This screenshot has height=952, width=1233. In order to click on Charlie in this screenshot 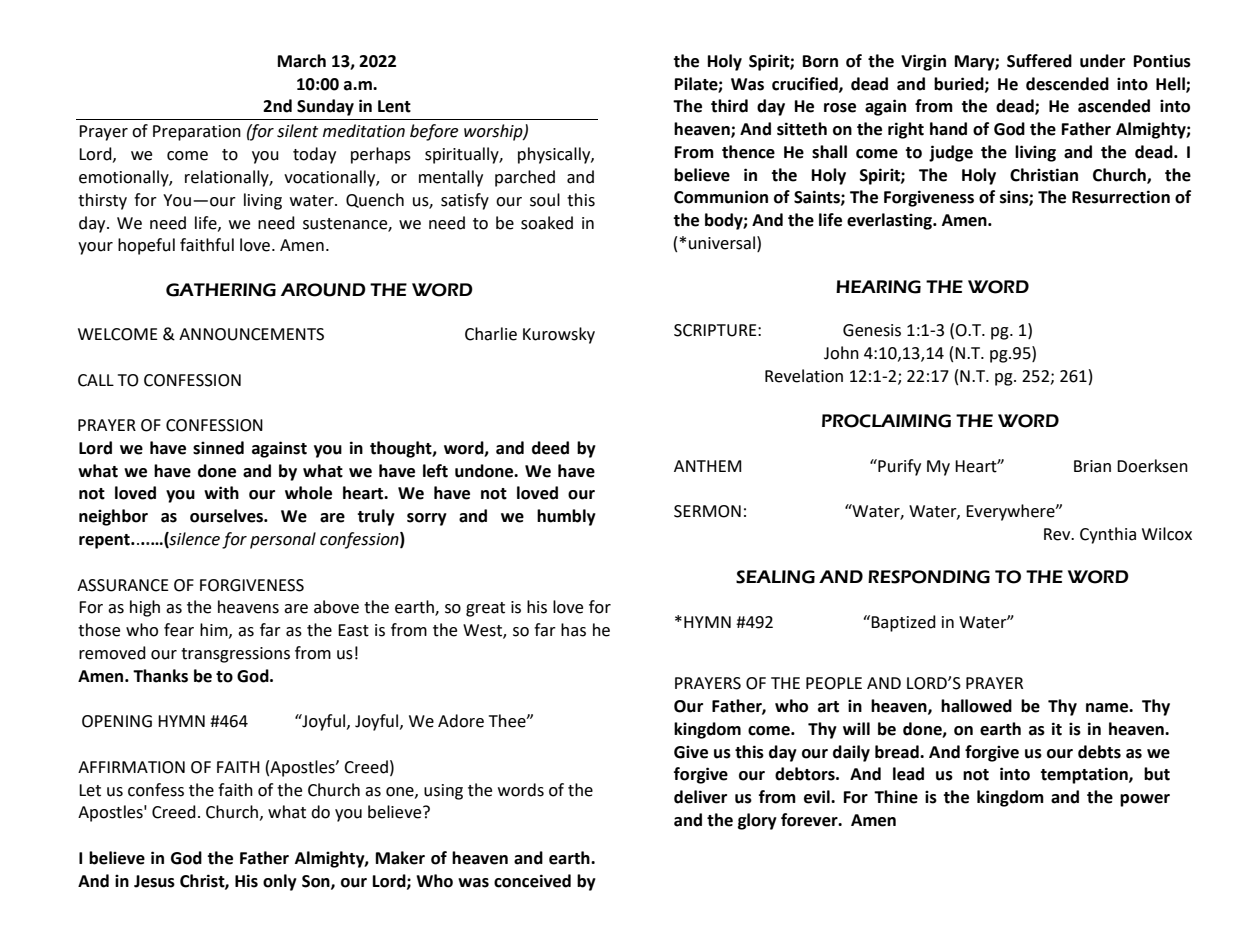, I will do `click(491, 334)`.
